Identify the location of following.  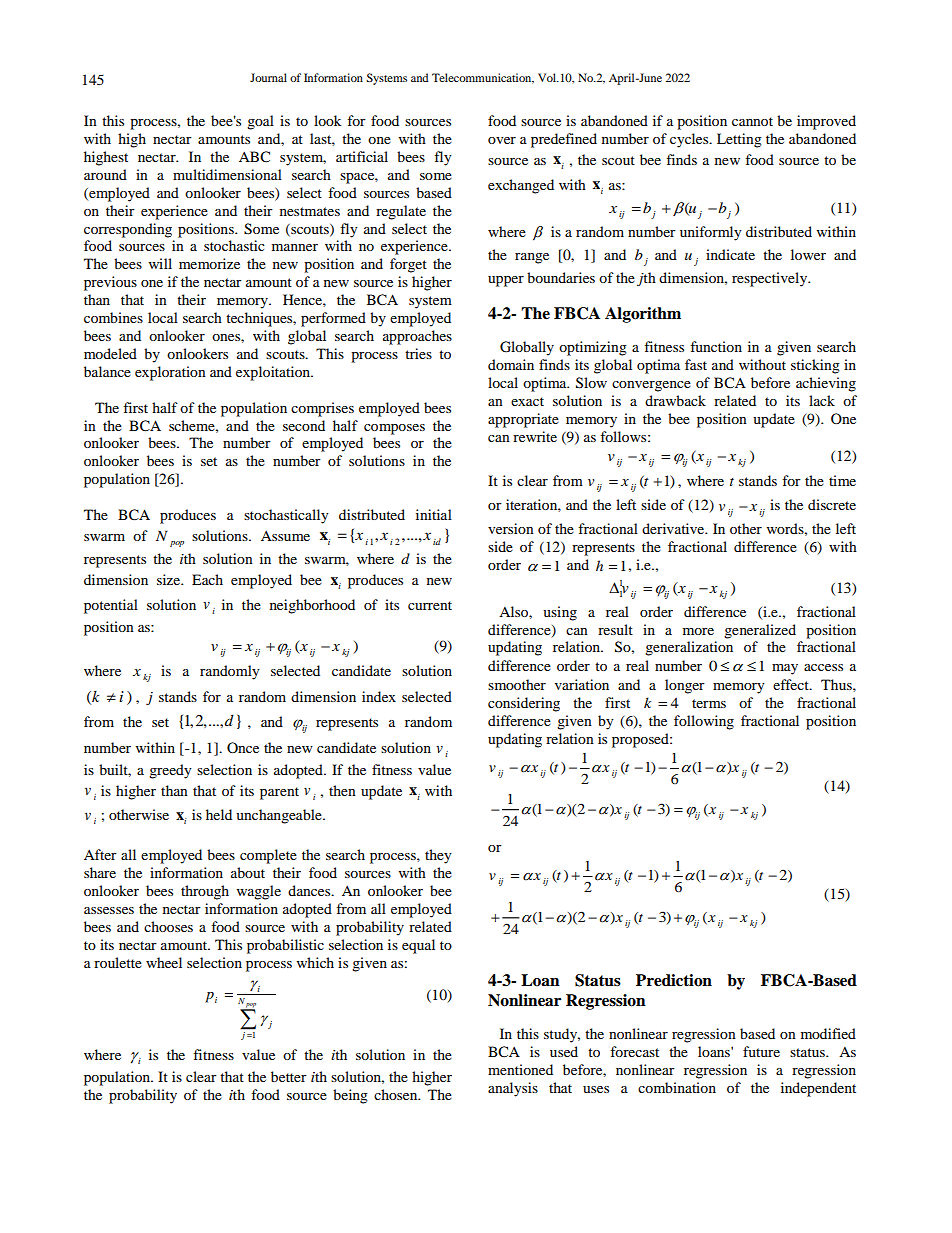
(704, 722).
